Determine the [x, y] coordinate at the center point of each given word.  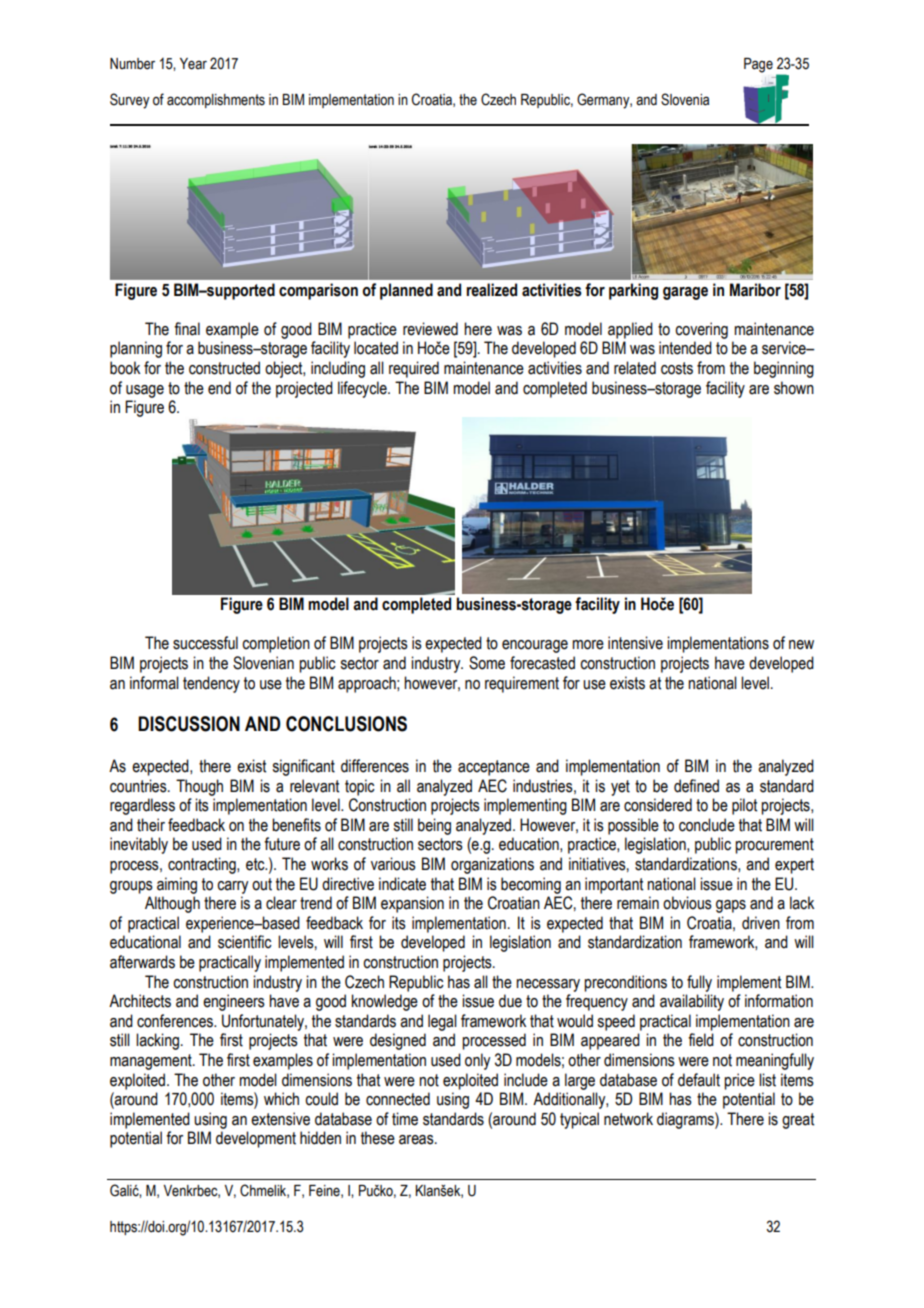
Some [487, 663]
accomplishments [216, 101]
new [801, 645]
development [256, 1139]
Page [758, 65]
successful [205, 643]
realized [491, 290]
